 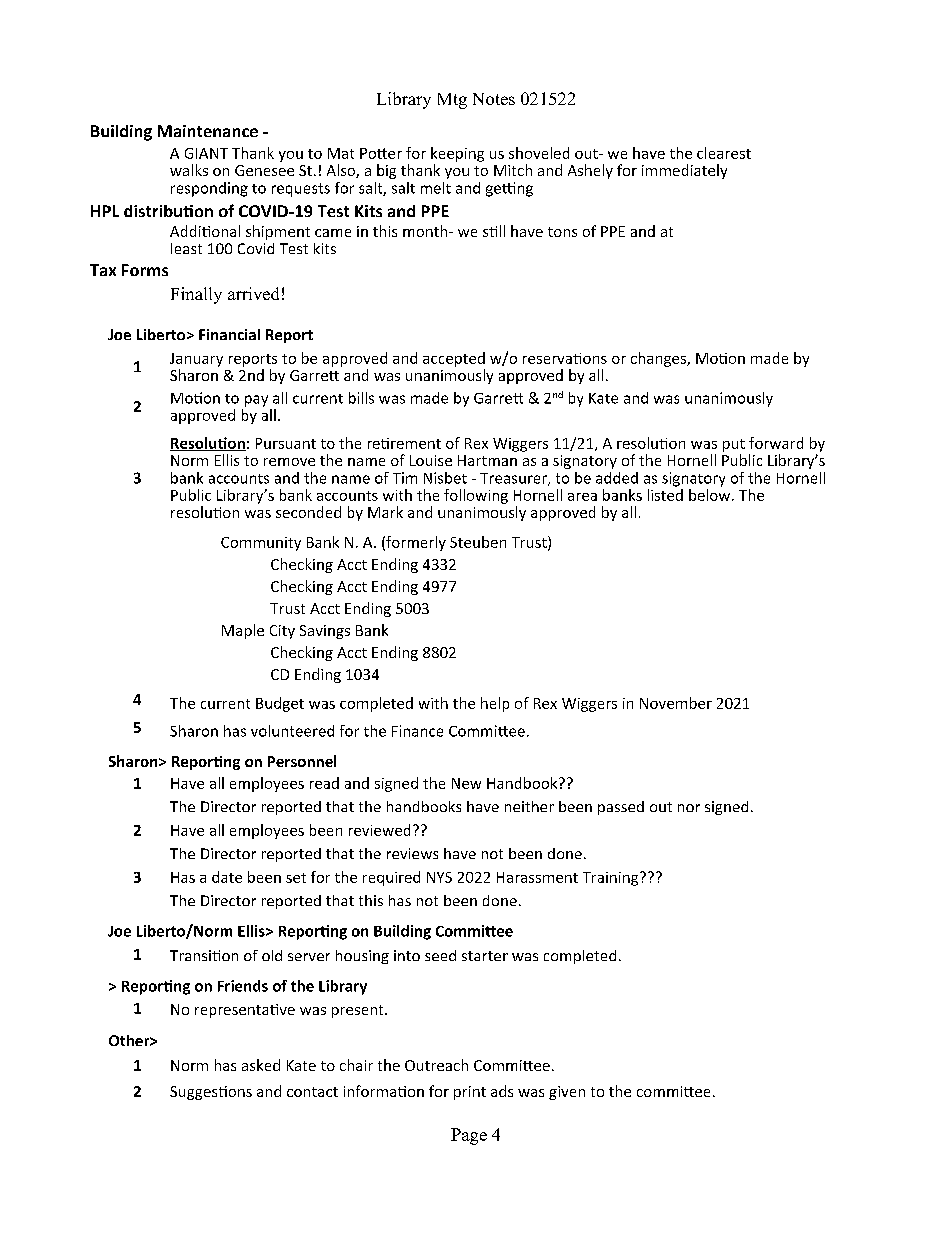 What do you see at coordinates (325, 632) in the document?
I see `Savings` at bounding box center [325, 632].
